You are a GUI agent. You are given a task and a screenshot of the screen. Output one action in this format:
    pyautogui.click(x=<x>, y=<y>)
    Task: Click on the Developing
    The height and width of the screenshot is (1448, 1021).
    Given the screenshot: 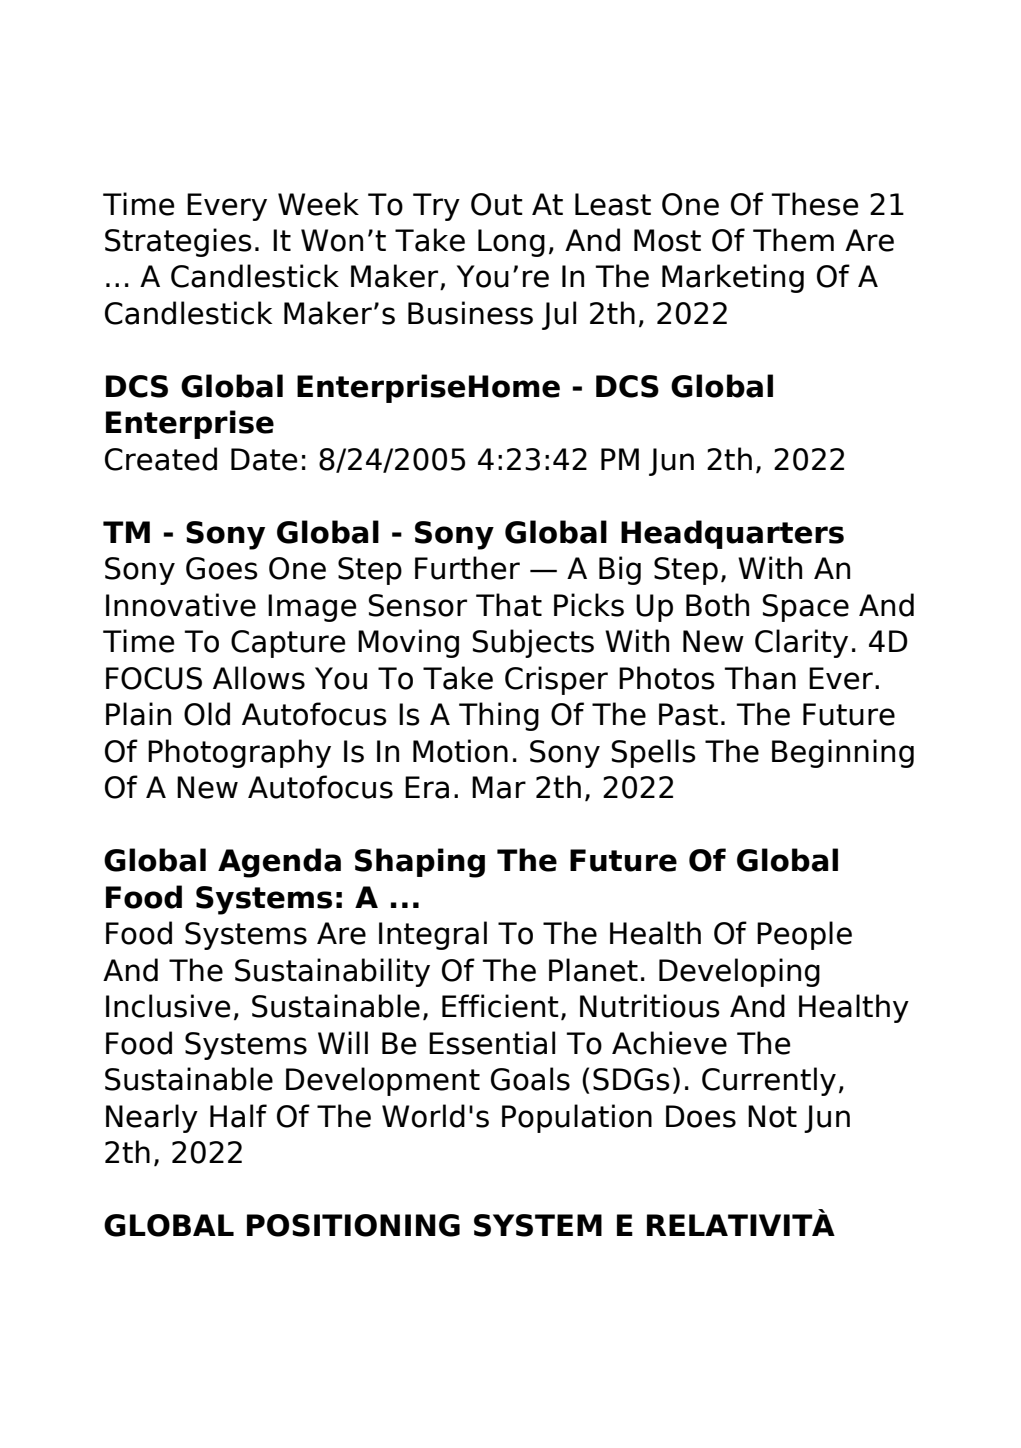 What is the action you would take?
    pyautogui.click(x=739, y=972)
